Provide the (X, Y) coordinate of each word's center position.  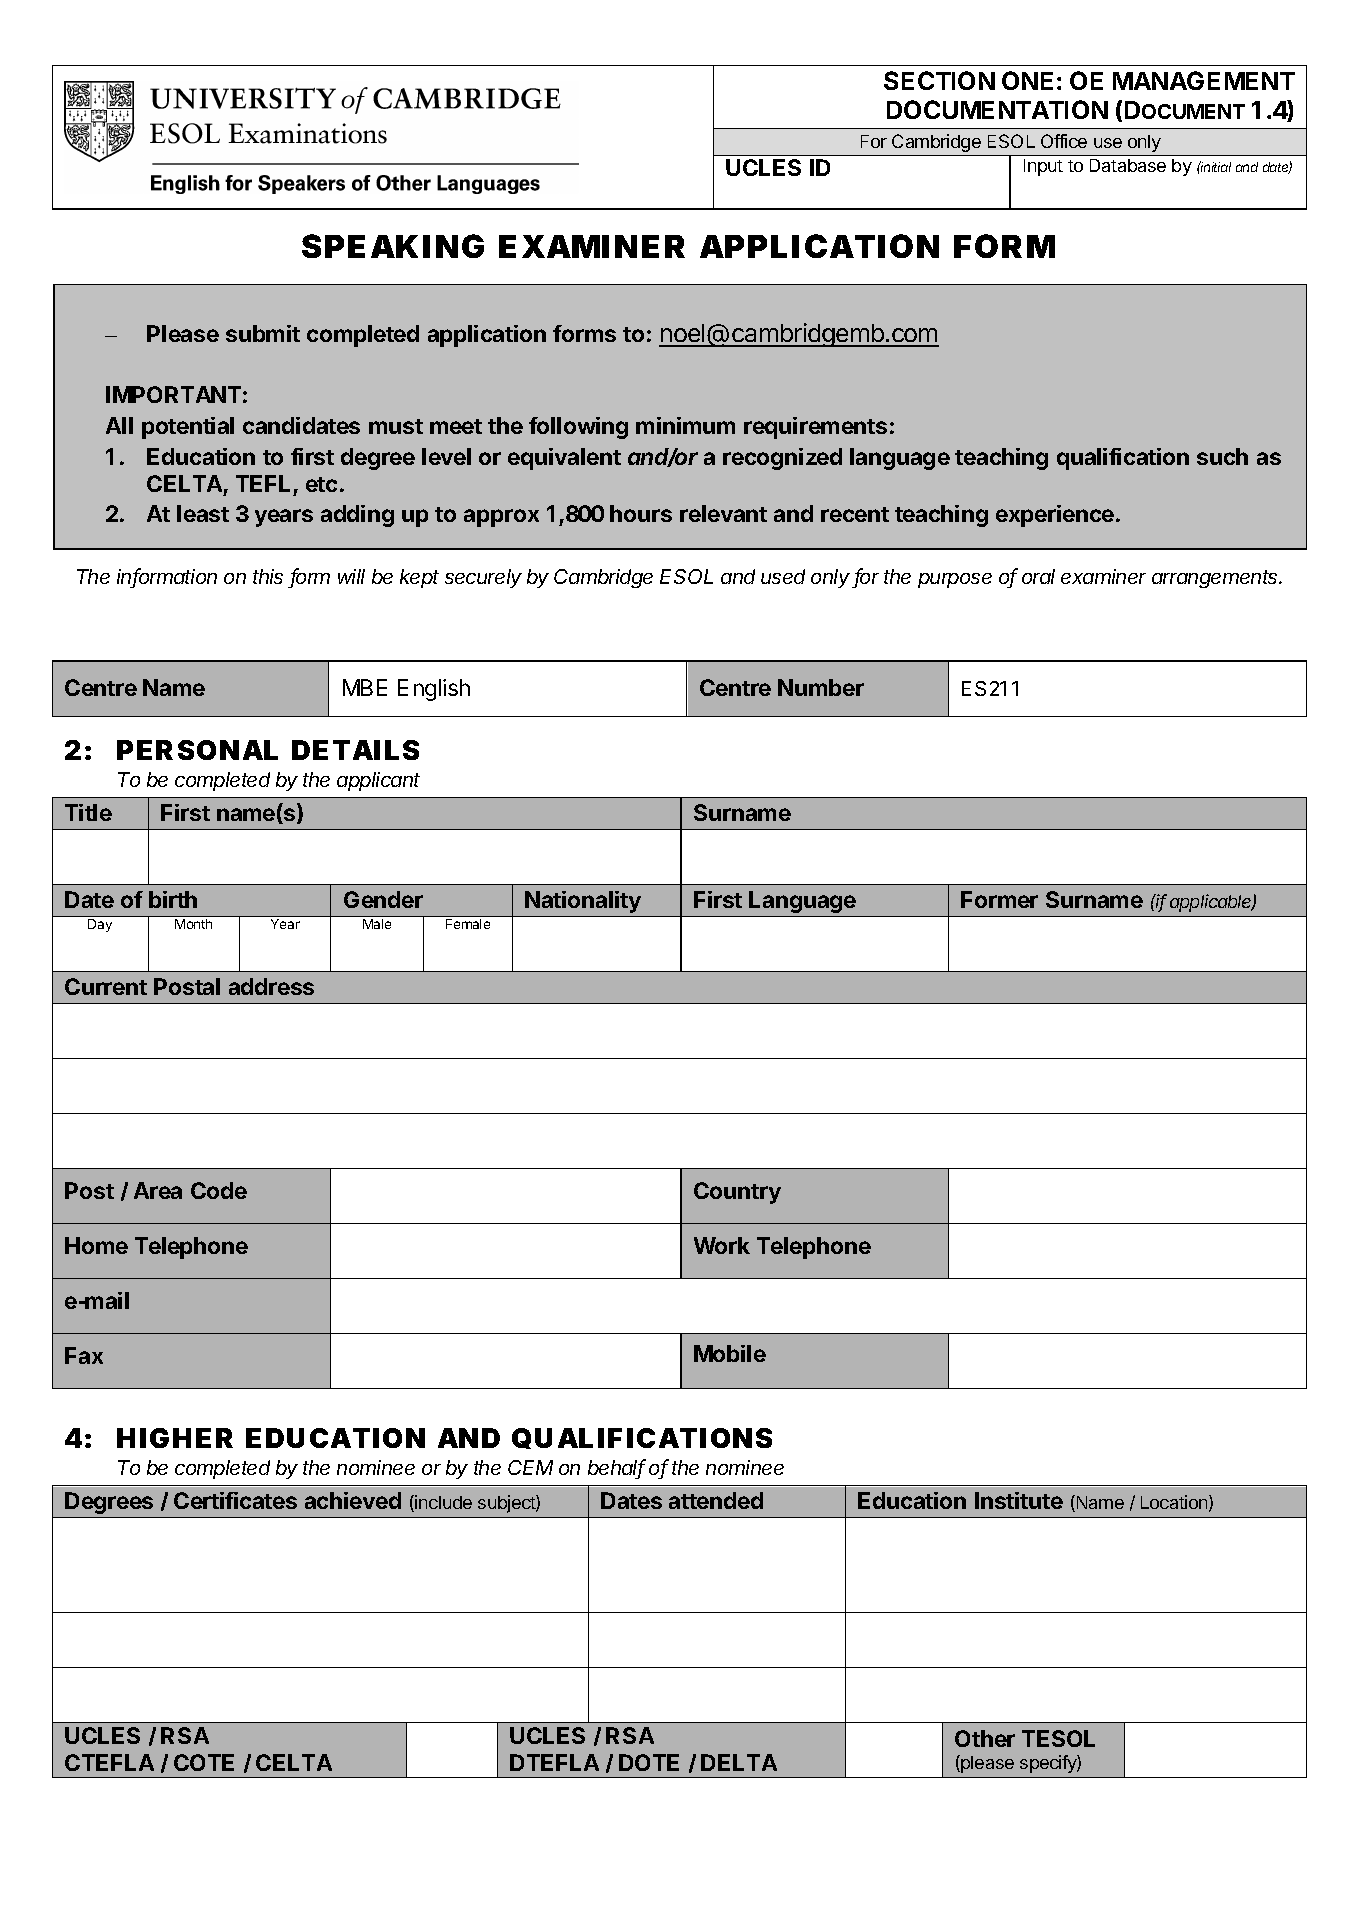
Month (193, 924)
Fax (84, 1355)
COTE (204, 1762)
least (203, 513)
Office (1064, 141)
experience (1055, 516)
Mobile (730, 1353)
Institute (1019, 1500)
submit (263, 333)
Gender (383, 899)
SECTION (939, 80)
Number (821, 687)
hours (641, 513)
